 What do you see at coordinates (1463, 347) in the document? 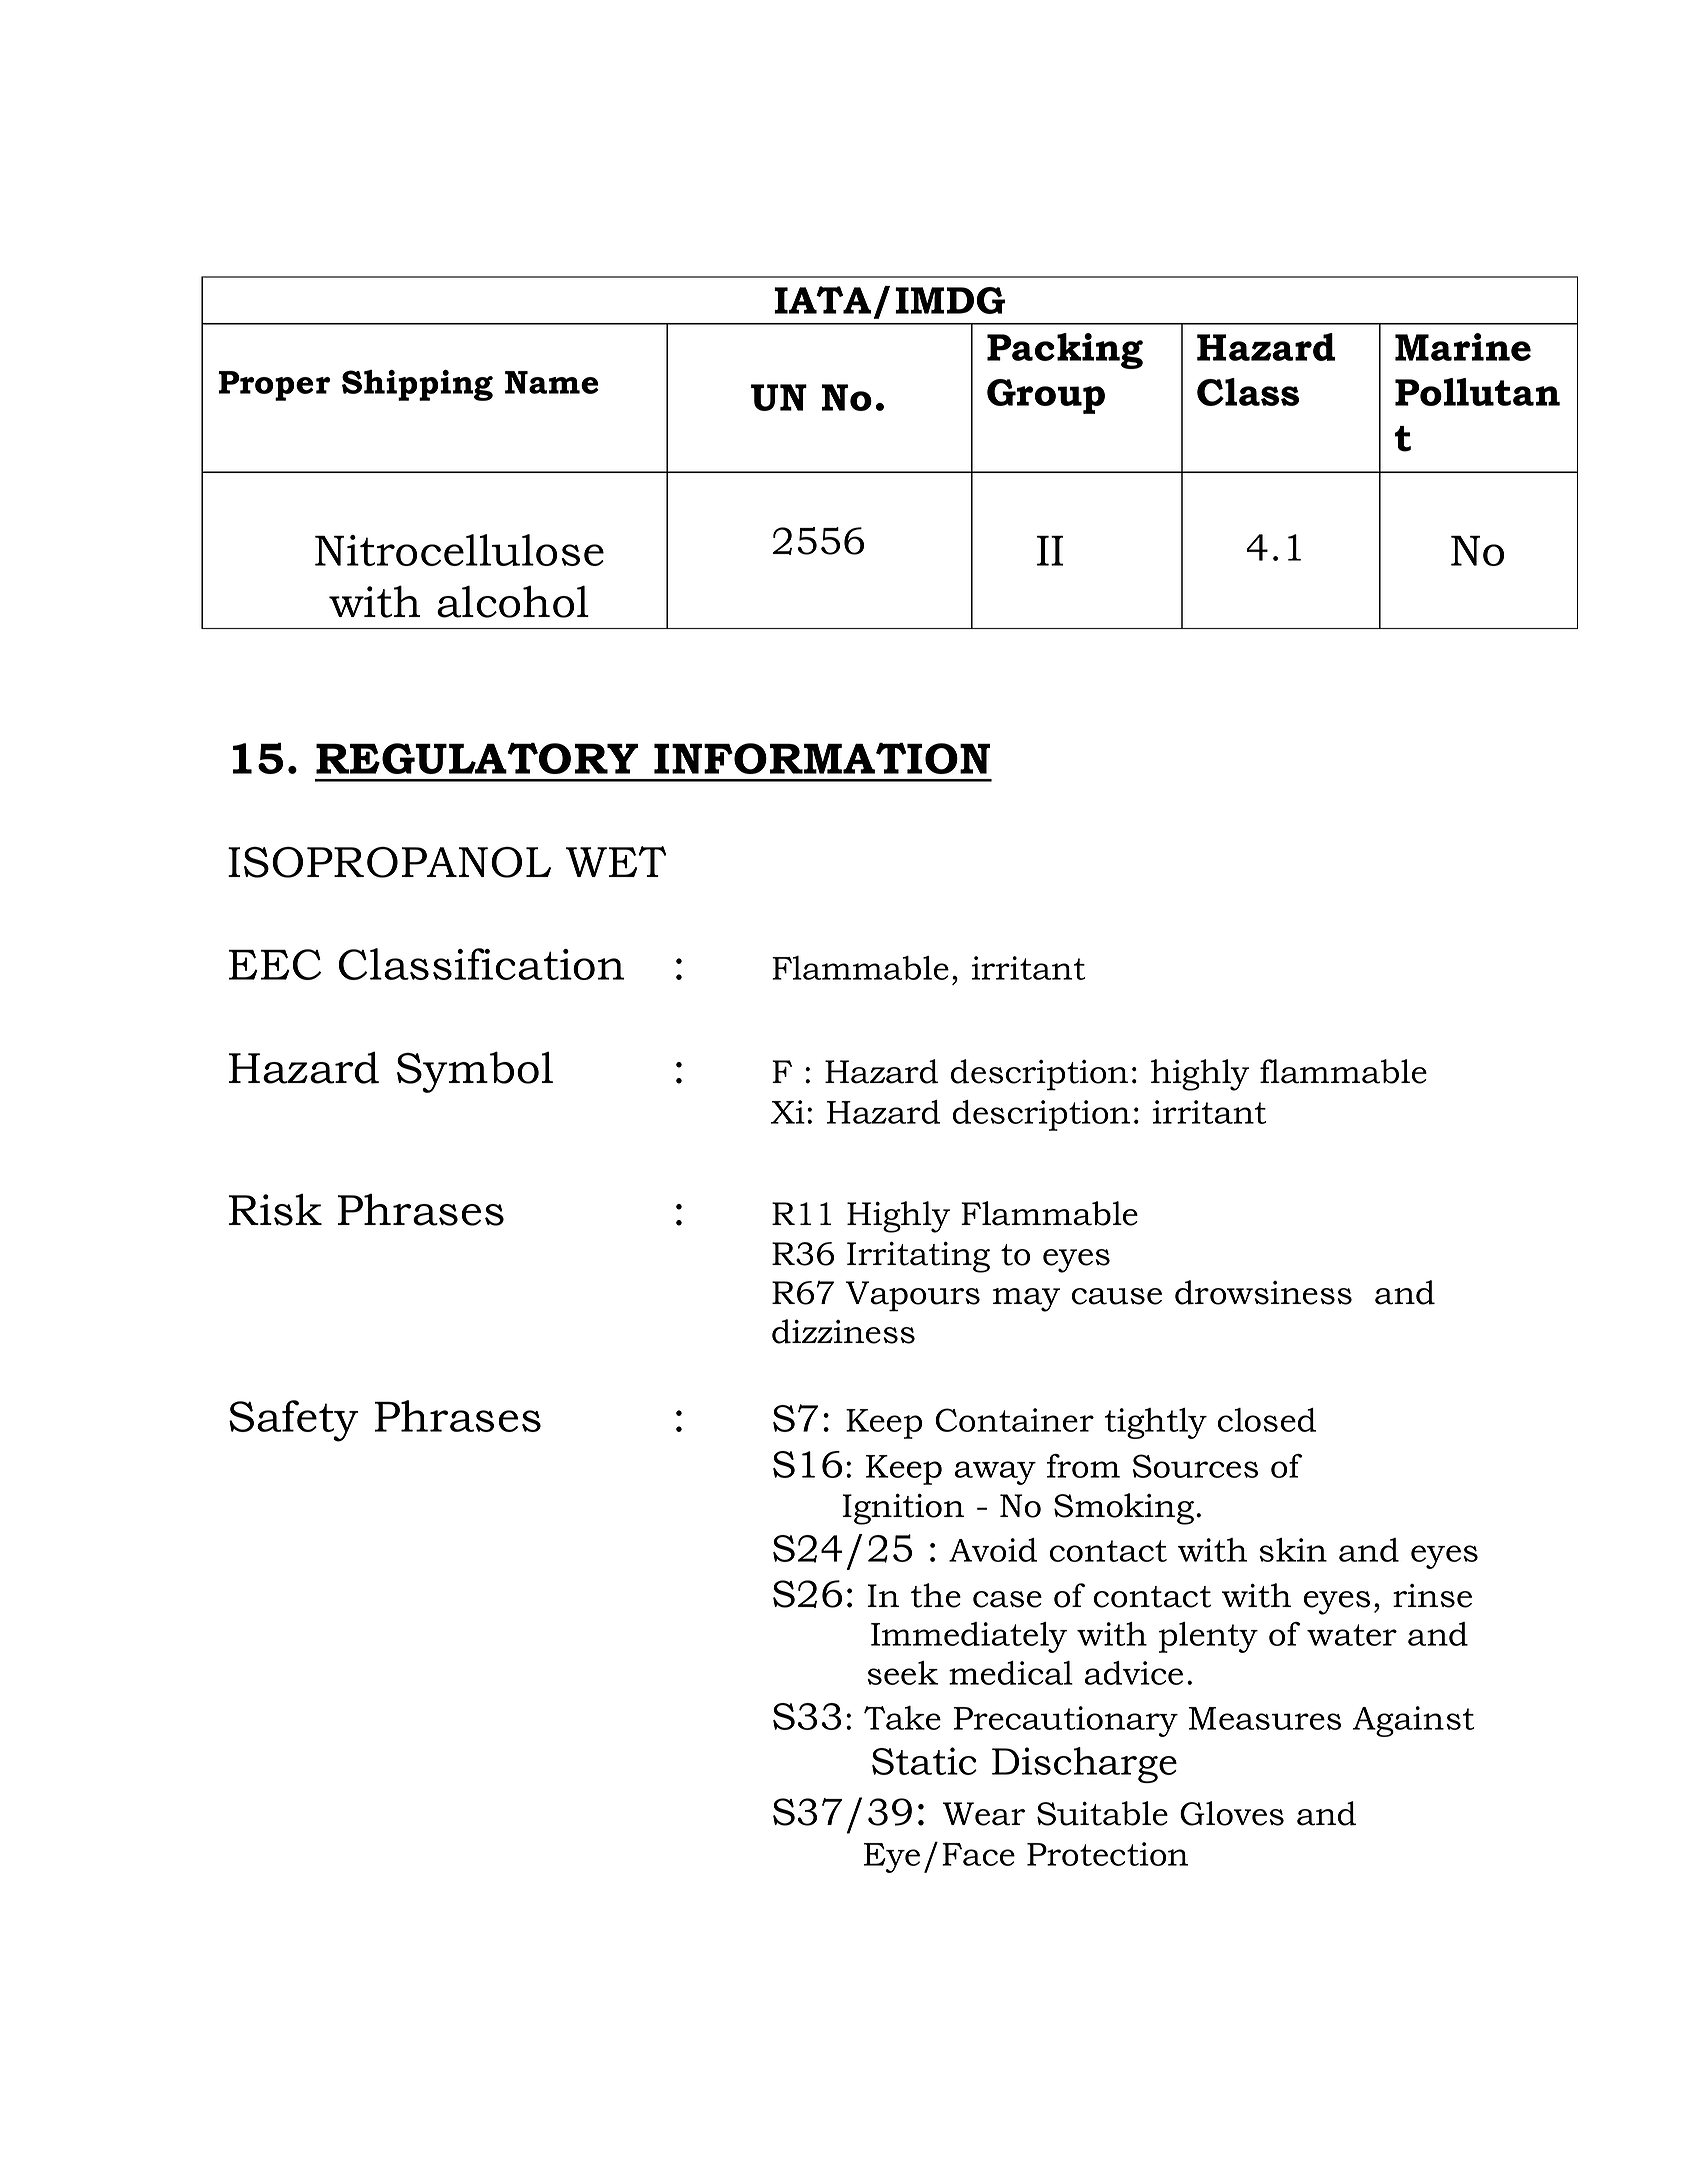
I see `Marine` at bounding box center [1463, 347].
